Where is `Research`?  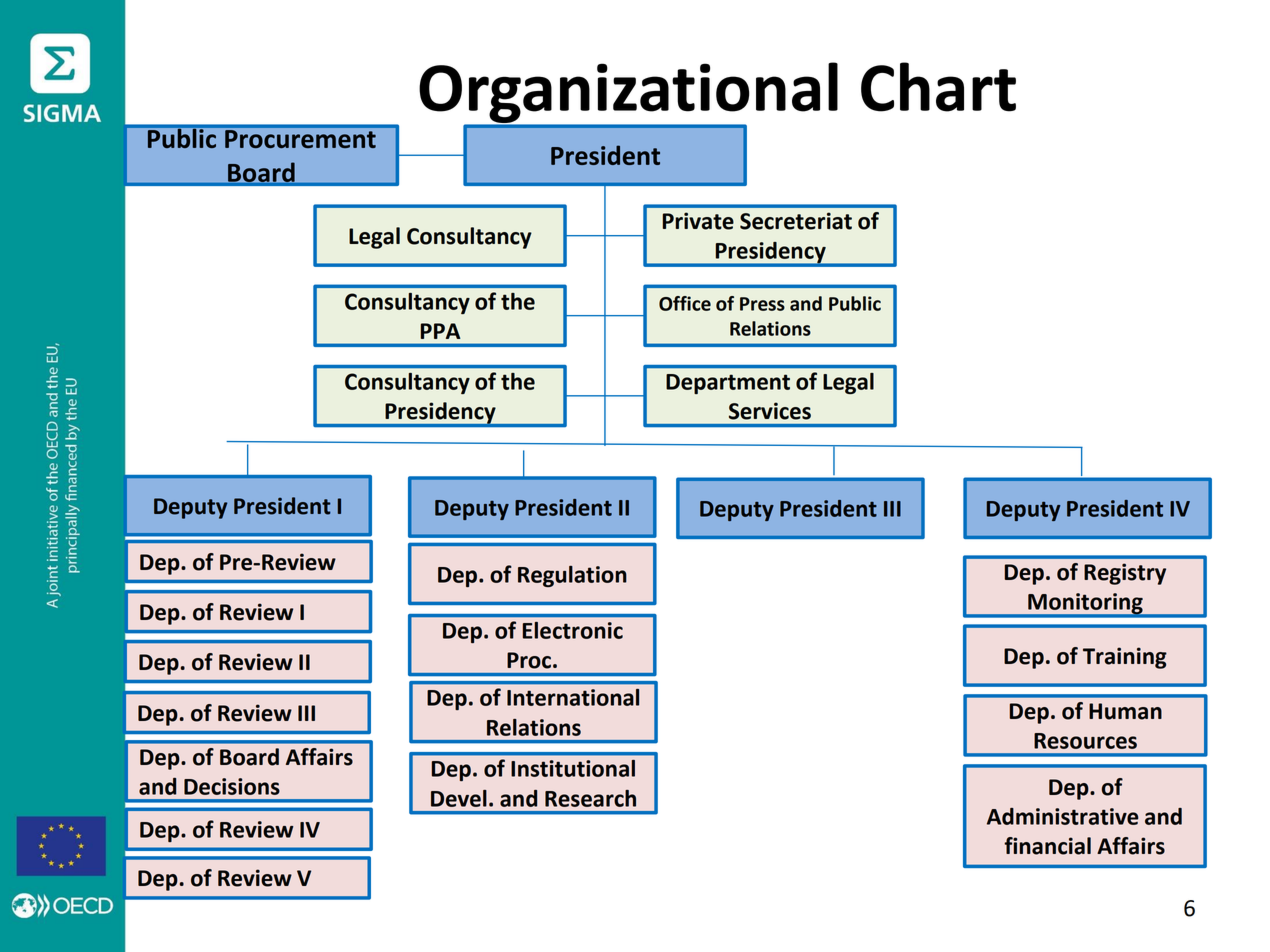
Research is located at coordinates (590, 798).
